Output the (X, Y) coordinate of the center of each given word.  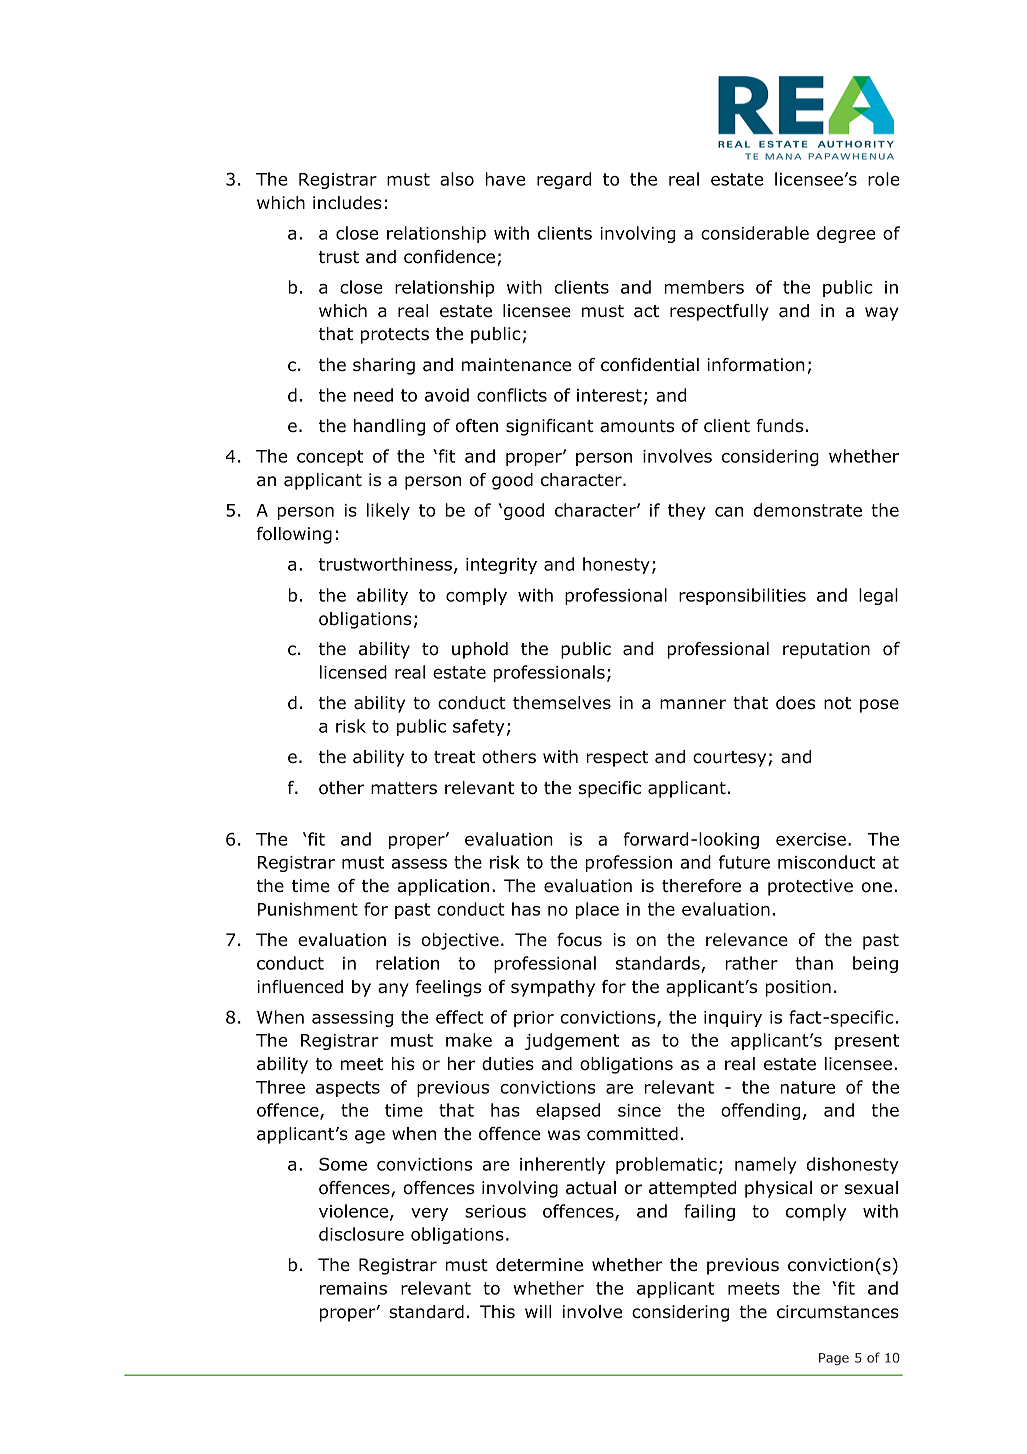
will (538, 1311)
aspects (348, 1089)
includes (347, 203)
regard (564, 180)
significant (550, 427)
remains (353, 1288)
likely (388, 511)
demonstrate (808, 510)
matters (404, 788)
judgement (572, 1041)
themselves (562, 703)
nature (807, 1087)
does (795, 703)
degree (846, 234)
